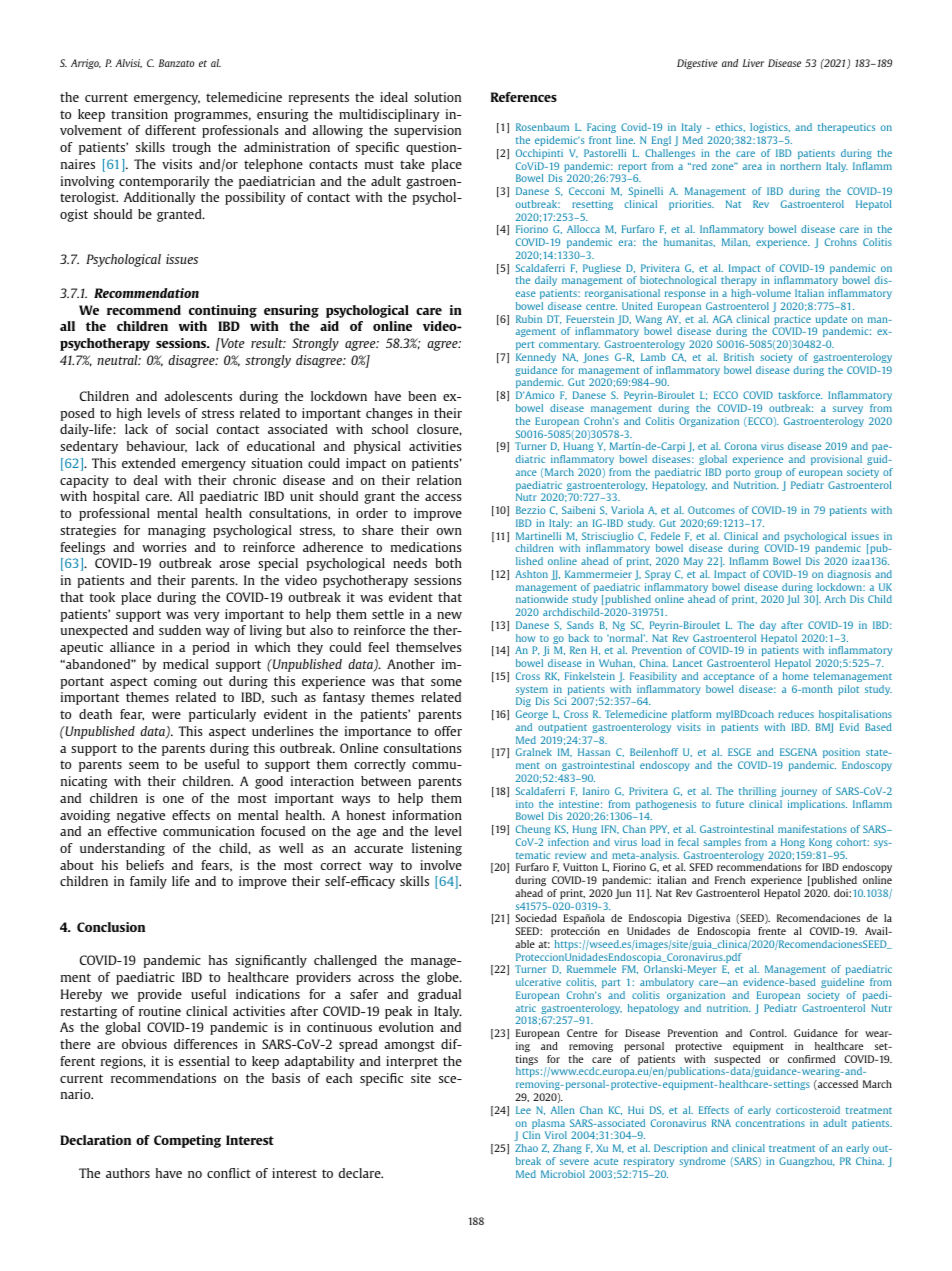 This screenshot has width=952, height=1271. I want to click on transition, so click(139, 114).
